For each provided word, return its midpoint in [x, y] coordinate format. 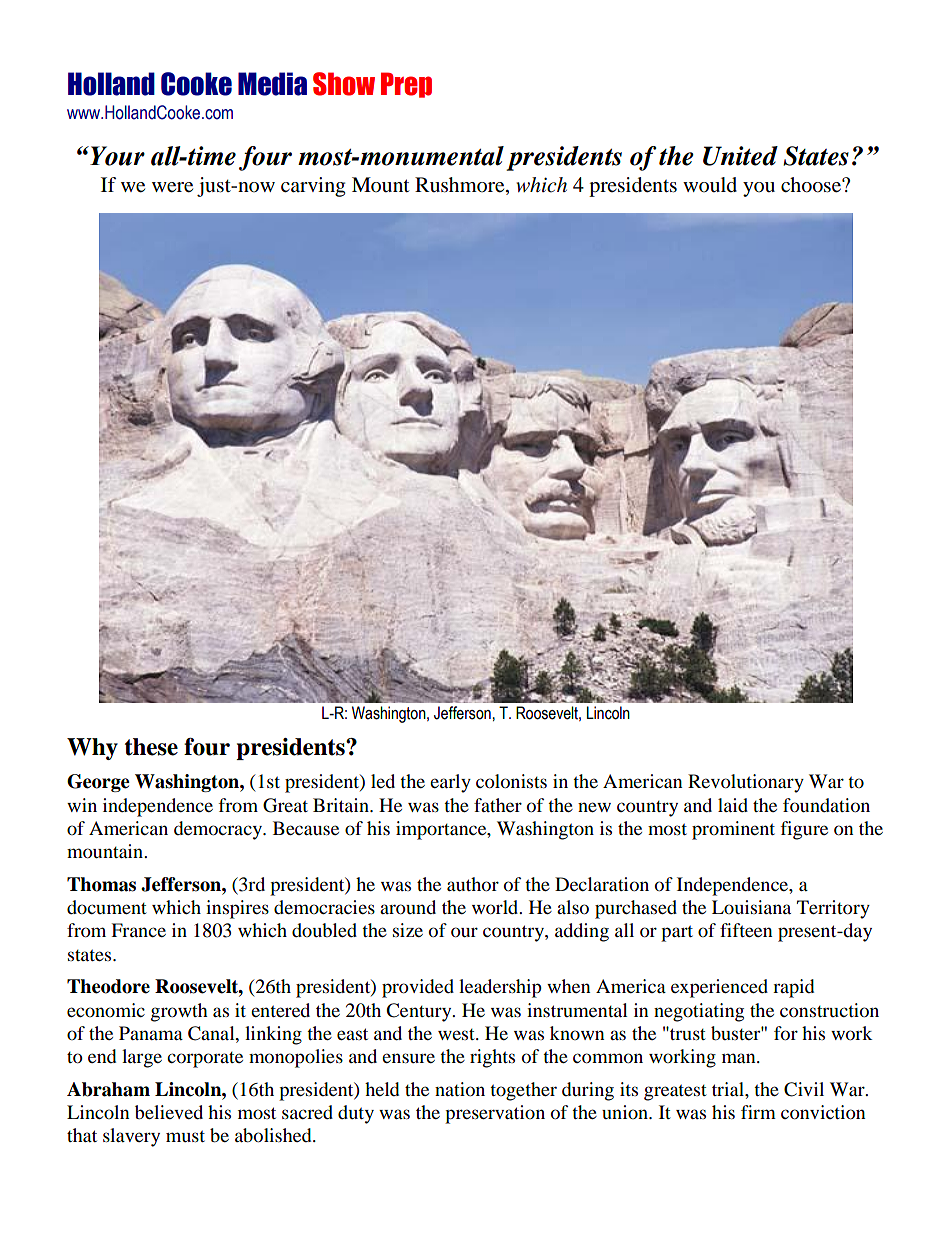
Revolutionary [746, 783]
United [740, 156]
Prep [406, 85]
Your [116, 156]
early [450, 783]
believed [169, 1112]
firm [758, 1112]
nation [460, 1089]
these [151, 747]
